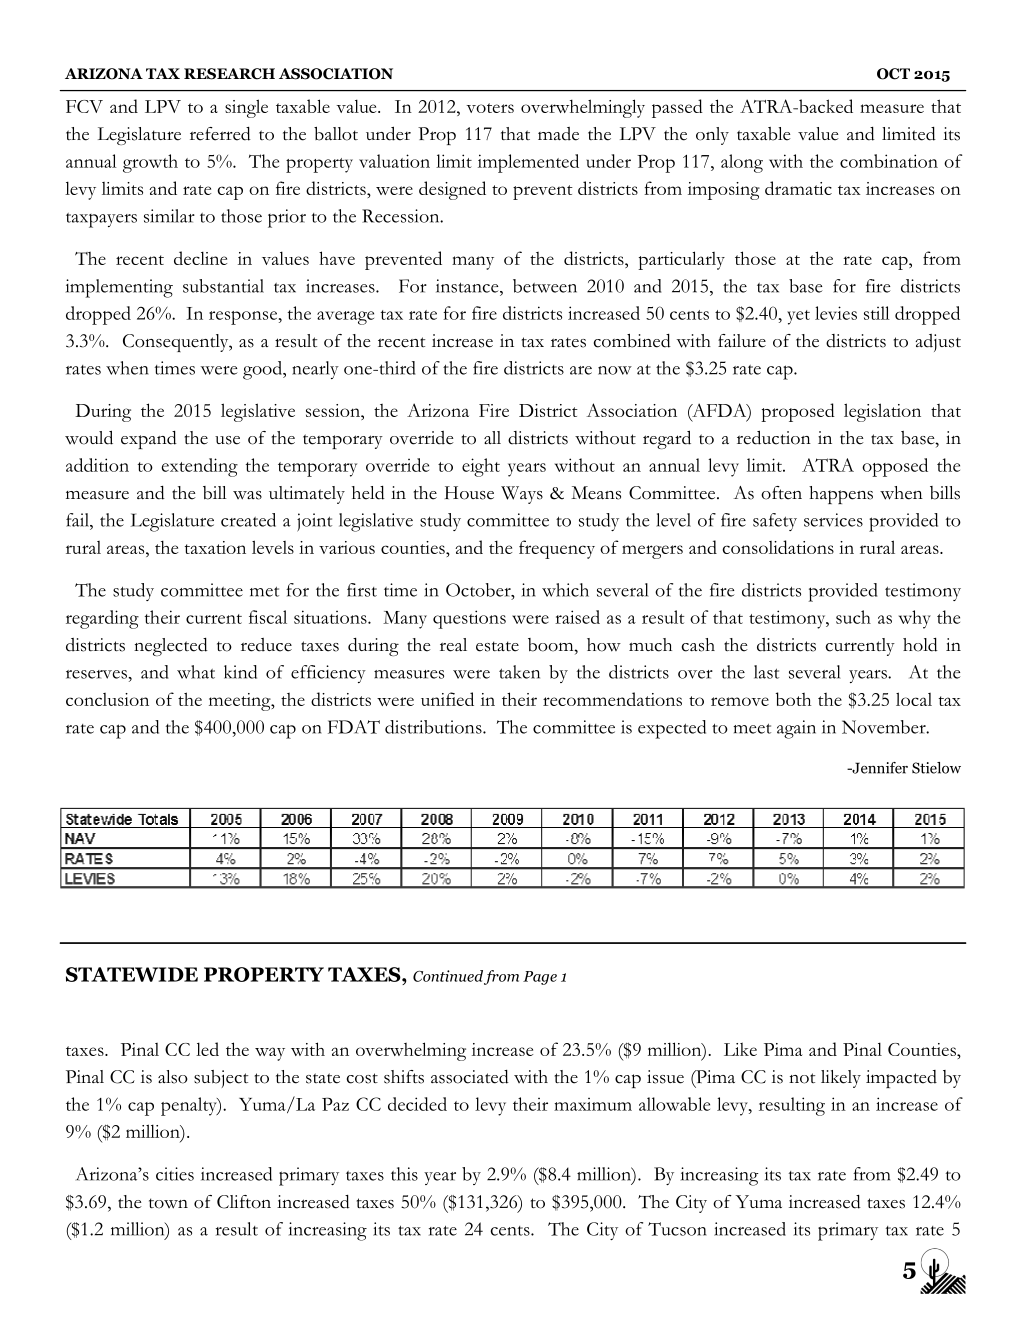  What do you see at coordinates (519, 672) in the screenshot?
I see `taken` at bounding box center [519, 672].
